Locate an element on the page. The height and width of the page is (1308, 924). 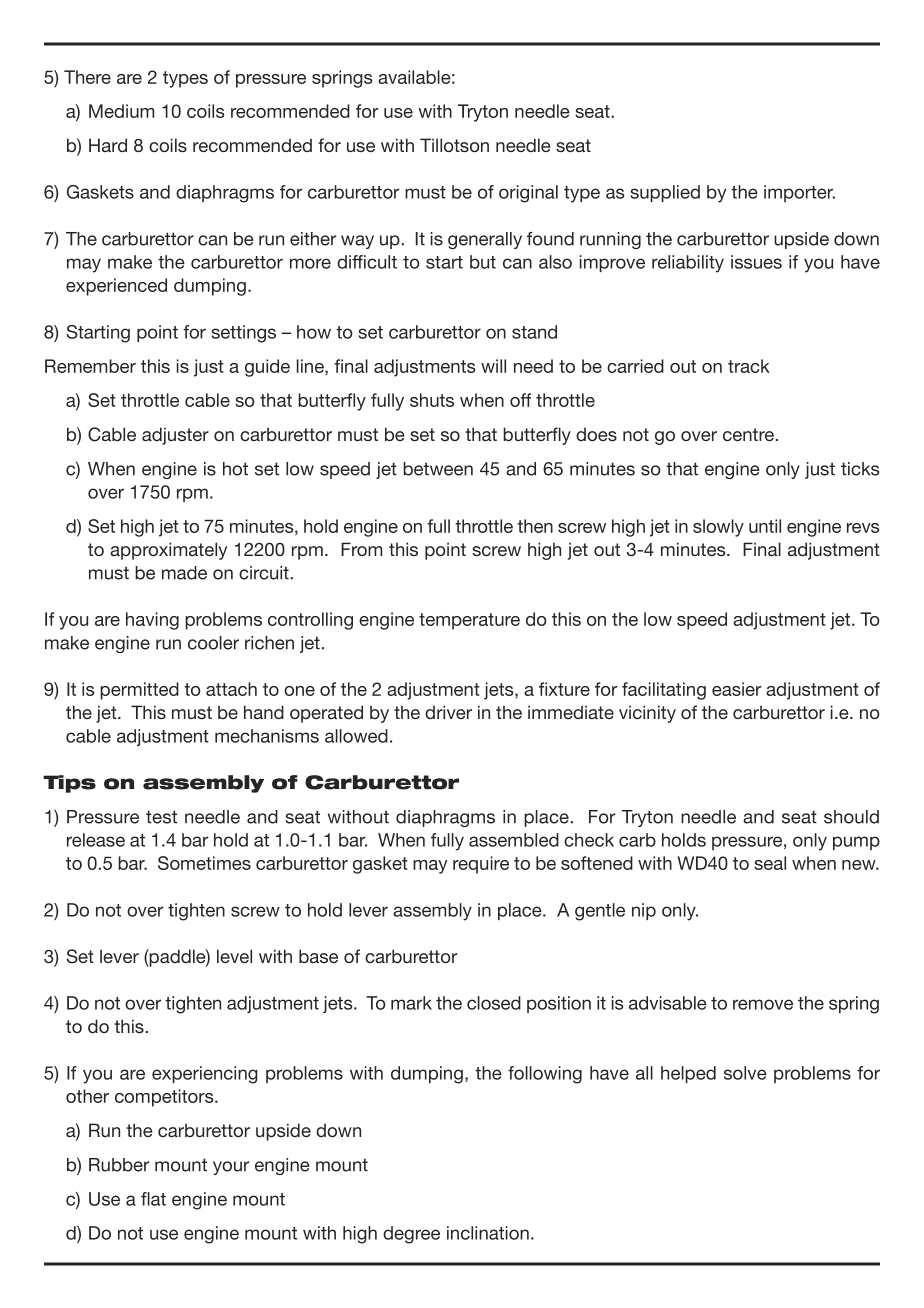
flat is located at coordinates (153, 1199).
